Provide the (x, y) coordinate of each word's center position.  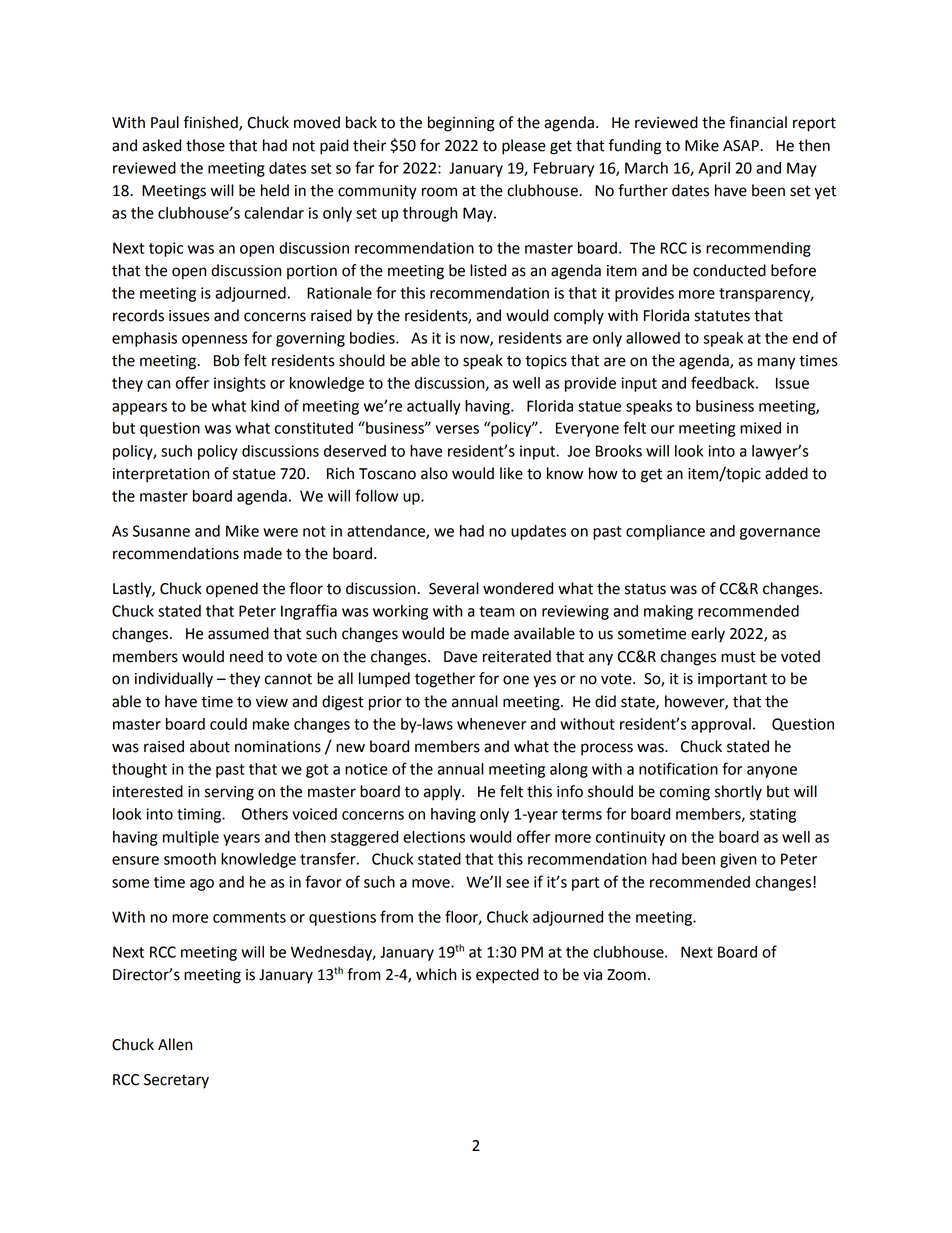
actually (433, 407)
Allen (175, 1044)
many (776, 363)
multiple (191, 838)
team (497, 611)
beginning (461, 124)
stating (773, 815)
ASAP (742, 146)
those (205, 145)
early (708, 635)
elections (434, 837)
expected (507, 976)
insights (240, 384)
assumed (238, 633)
